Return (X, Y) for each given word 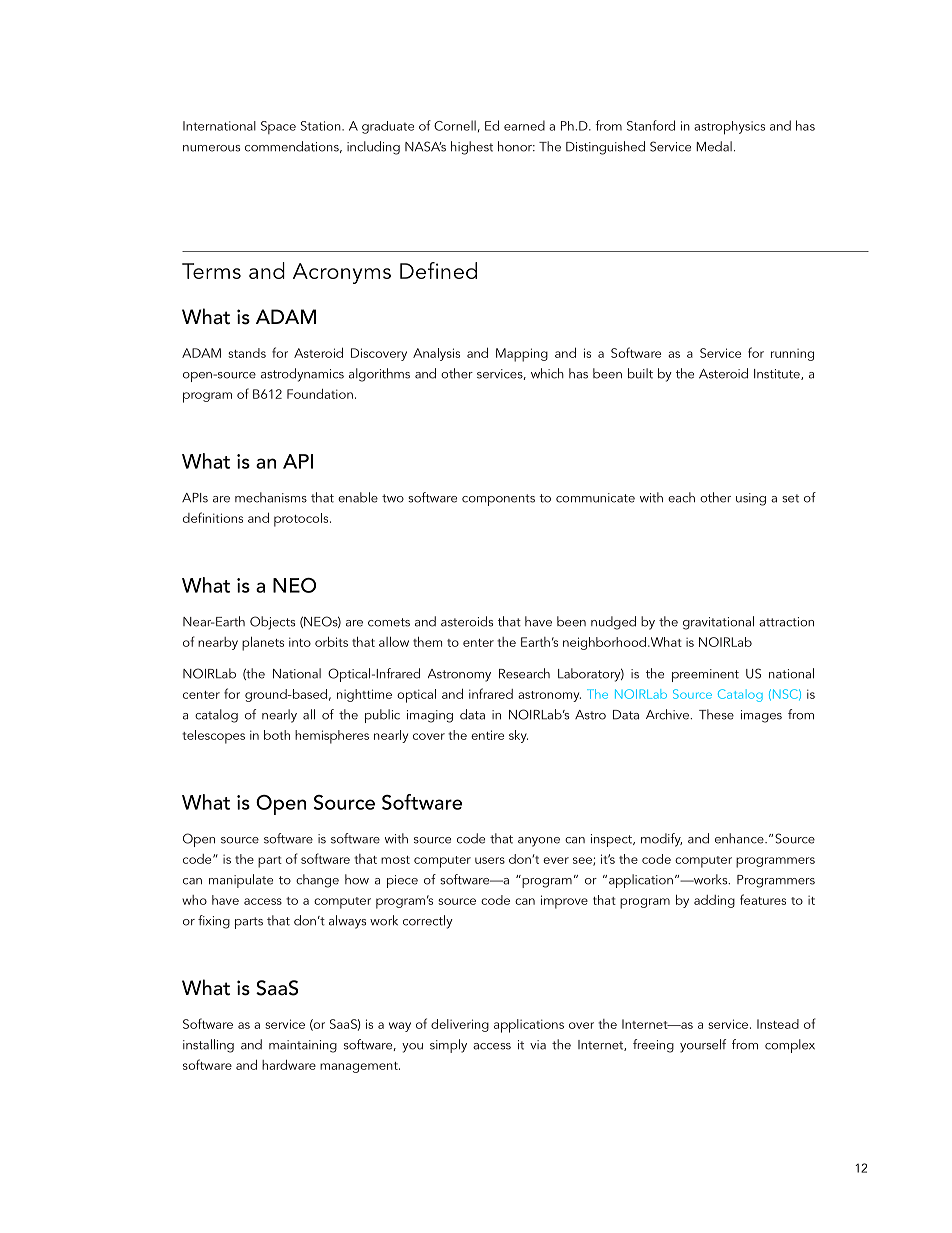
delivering (460, 1025)
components (498, 500)
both (277, 735)
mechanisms (271, 497)
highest (472, 148)
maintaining (303, 1046)
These (716, 714)
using (751, 499)
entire (487, 735)
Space (278, 127)
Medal (714, 146)
